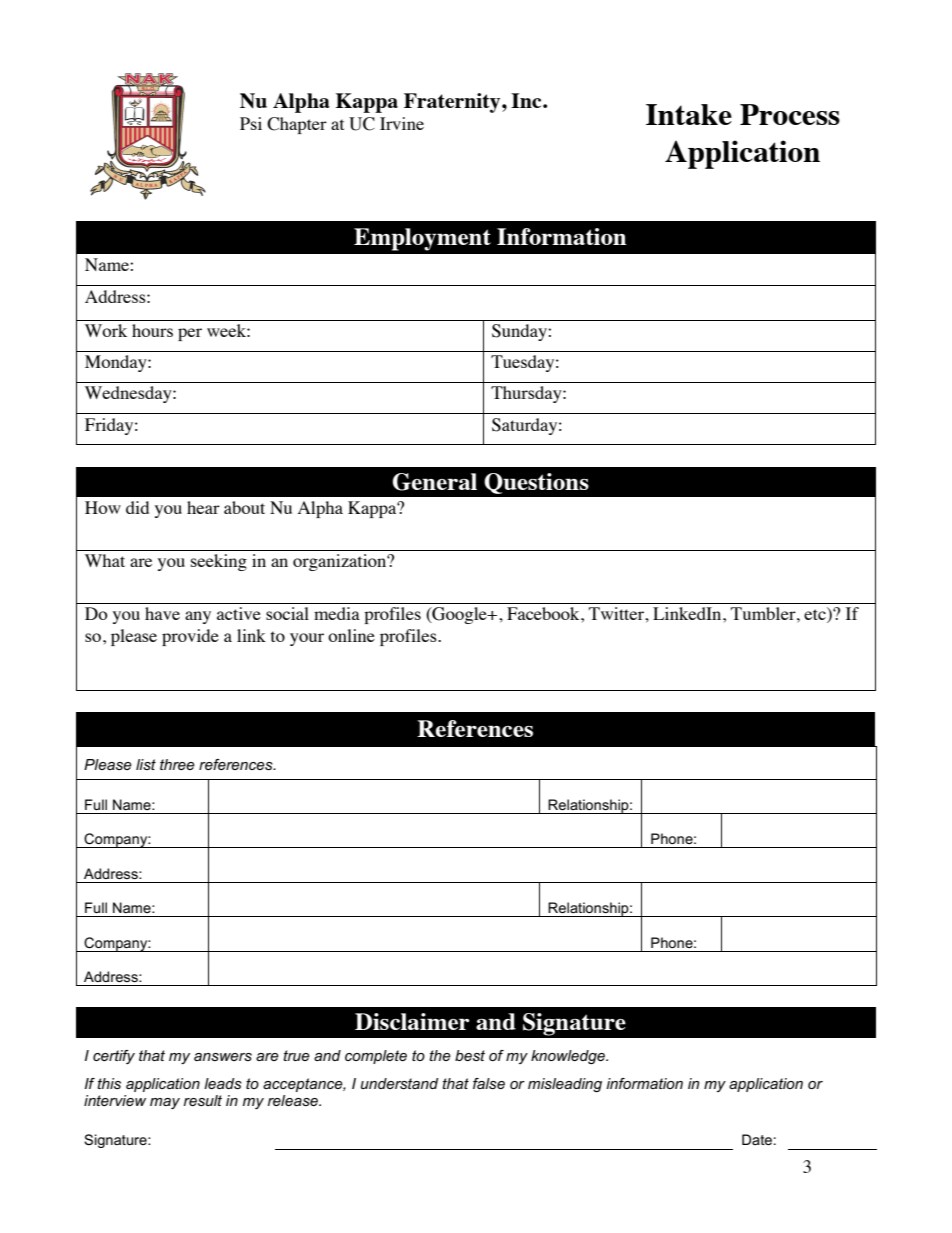 The height and width of the image is (1233, 952). Describe the element at coordinates (162, 613) in the image. I see `have` at that location.
